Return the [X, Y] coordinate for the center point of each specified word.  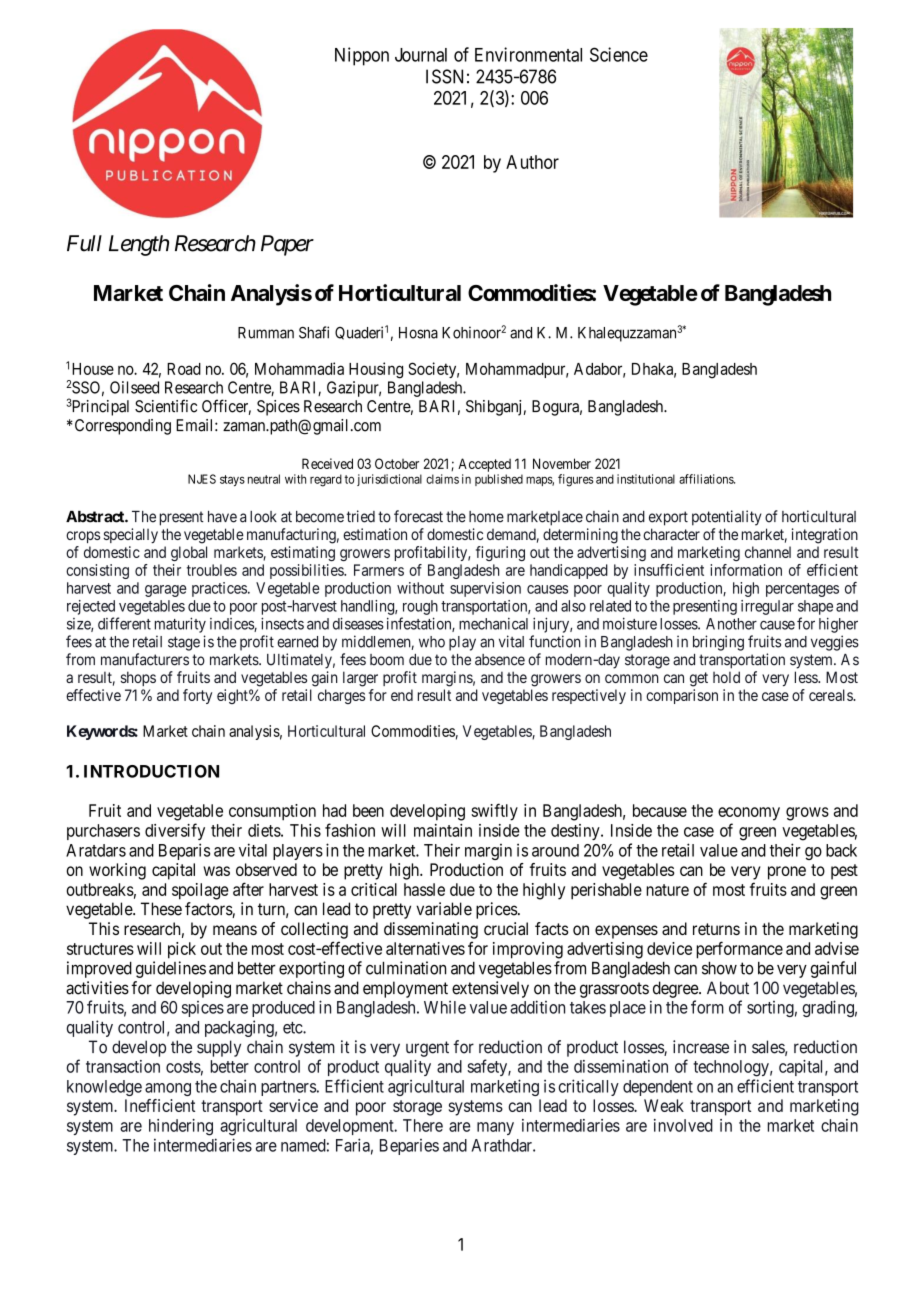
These [161, 909]
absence [500, 660]
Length [139, 245]
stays [232, 480]
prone [787, 873]
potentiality [727, 518]
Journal [421, 55]
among [168, 1089]
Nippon [362, 56]
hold [726, 677]
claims [442, 479]
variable [444, 909]
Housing [376, 370]
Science [619, 54]
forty [197, 696]
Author [532, 162]
